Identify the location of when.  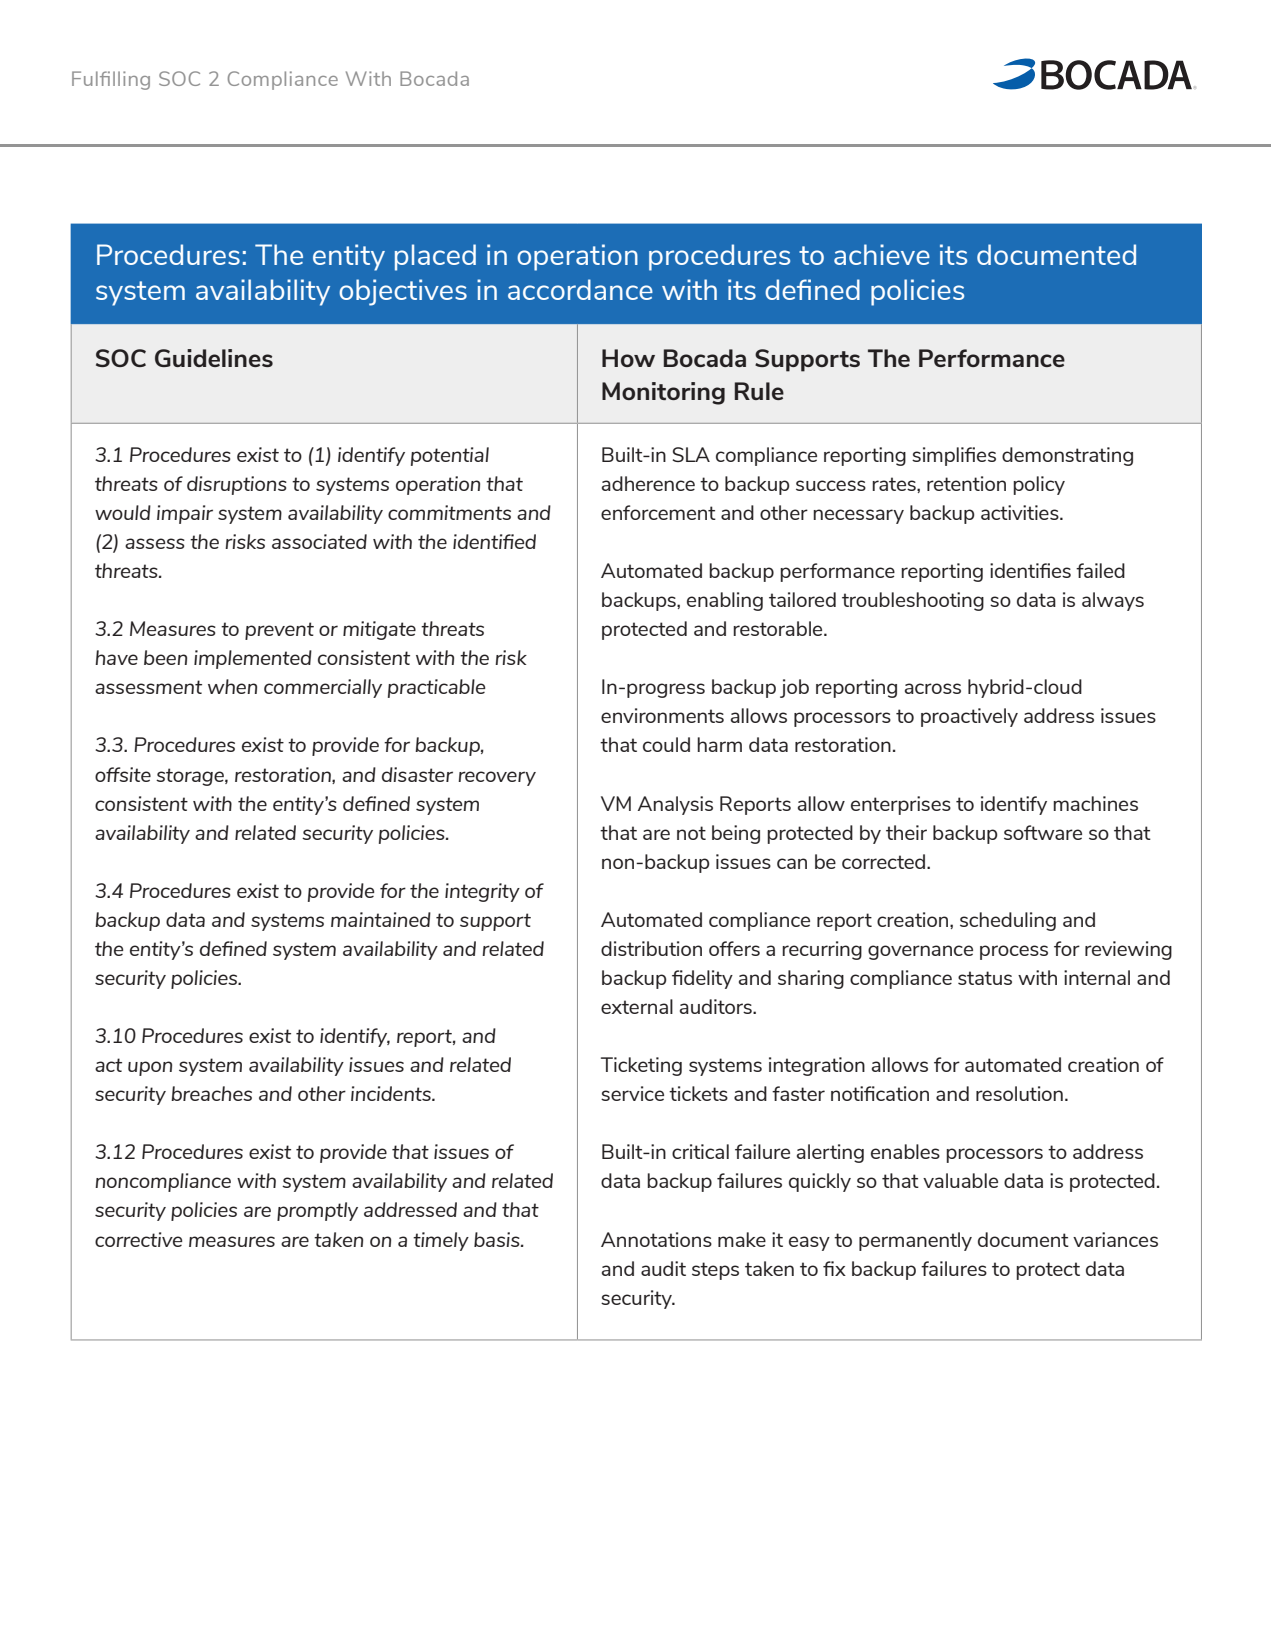
(232, 686).
